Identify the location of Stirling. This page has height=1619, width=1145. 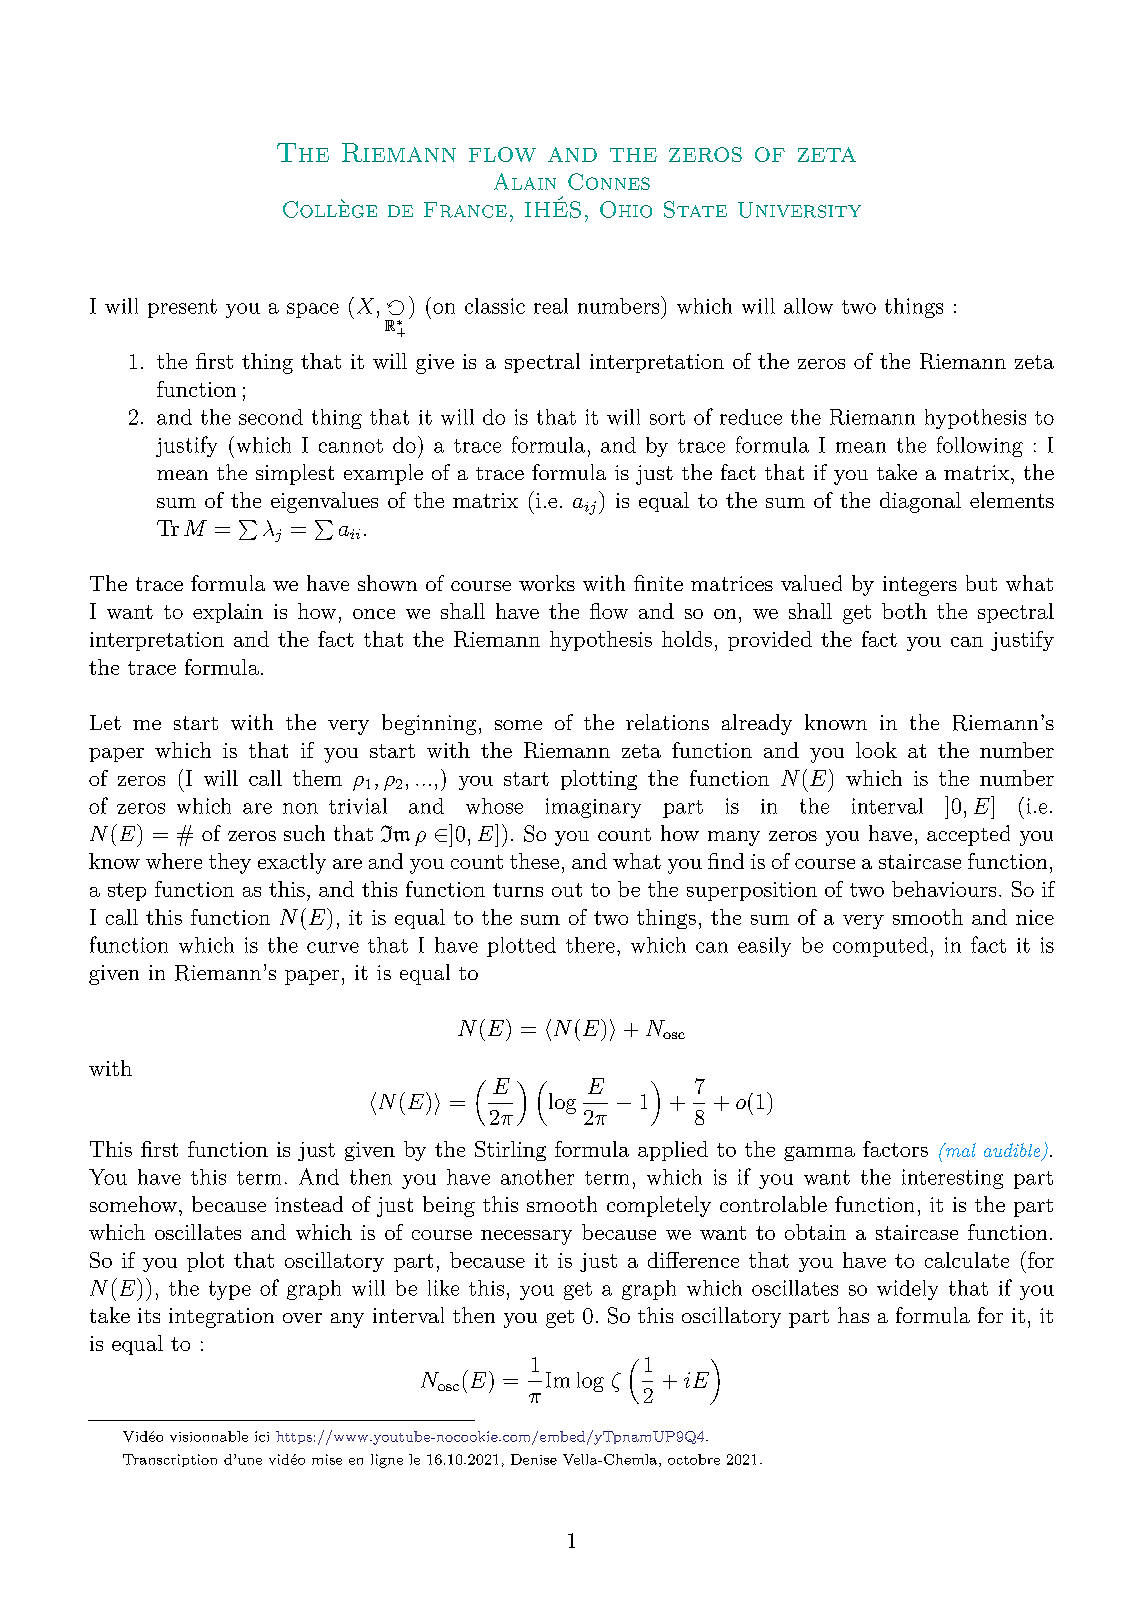
(510, 1151).
